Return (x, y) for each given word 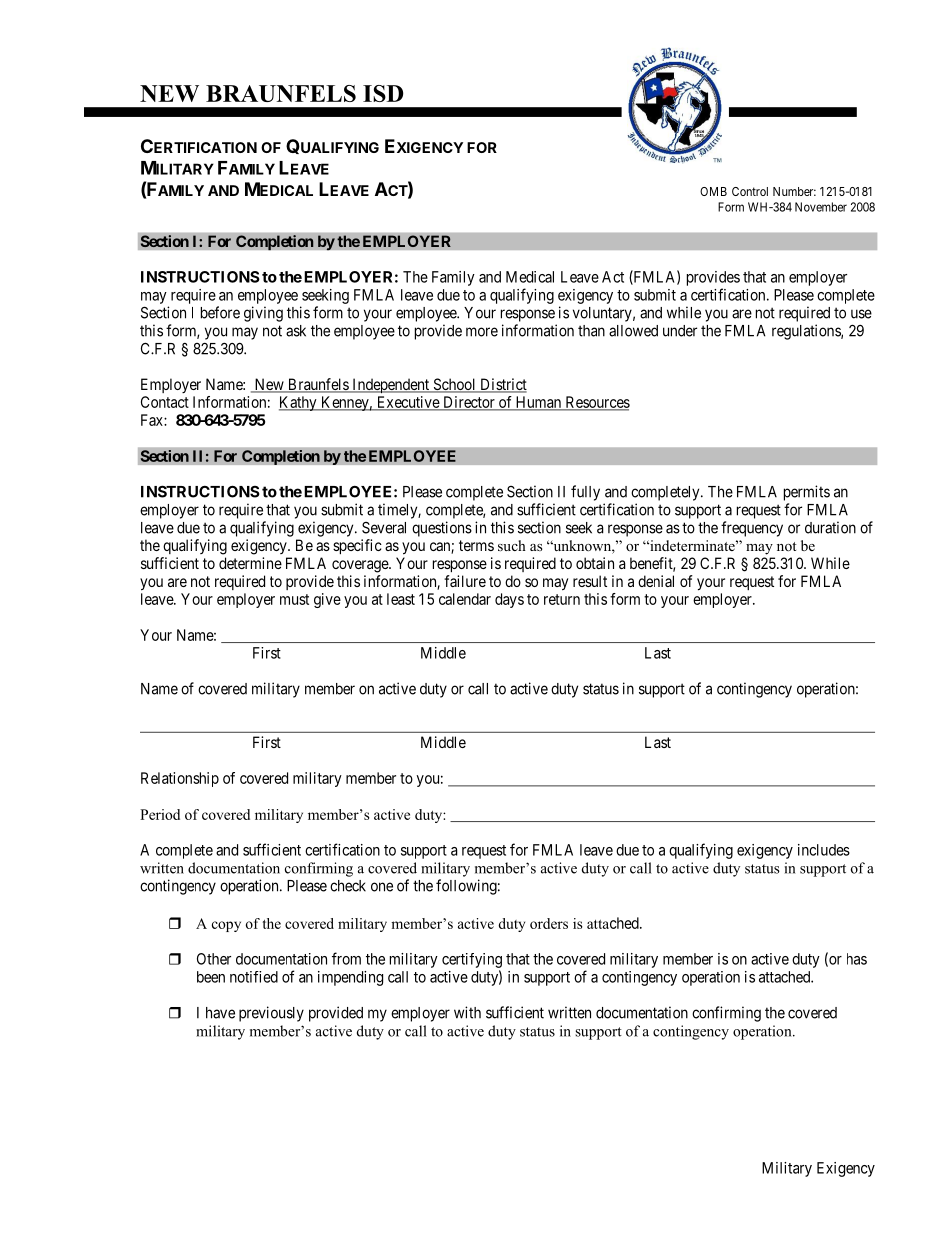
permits (807, 493)
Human (538, 403)
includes (824, 850)
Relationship (180, 779)
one (382, 887)
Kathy (299, 403)
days (509, 600)
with (467, 1012)
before (220, 312)
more (482, 332)
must (294, 599)
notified (254, 977)
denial (656, 581)
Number (794, 191)
